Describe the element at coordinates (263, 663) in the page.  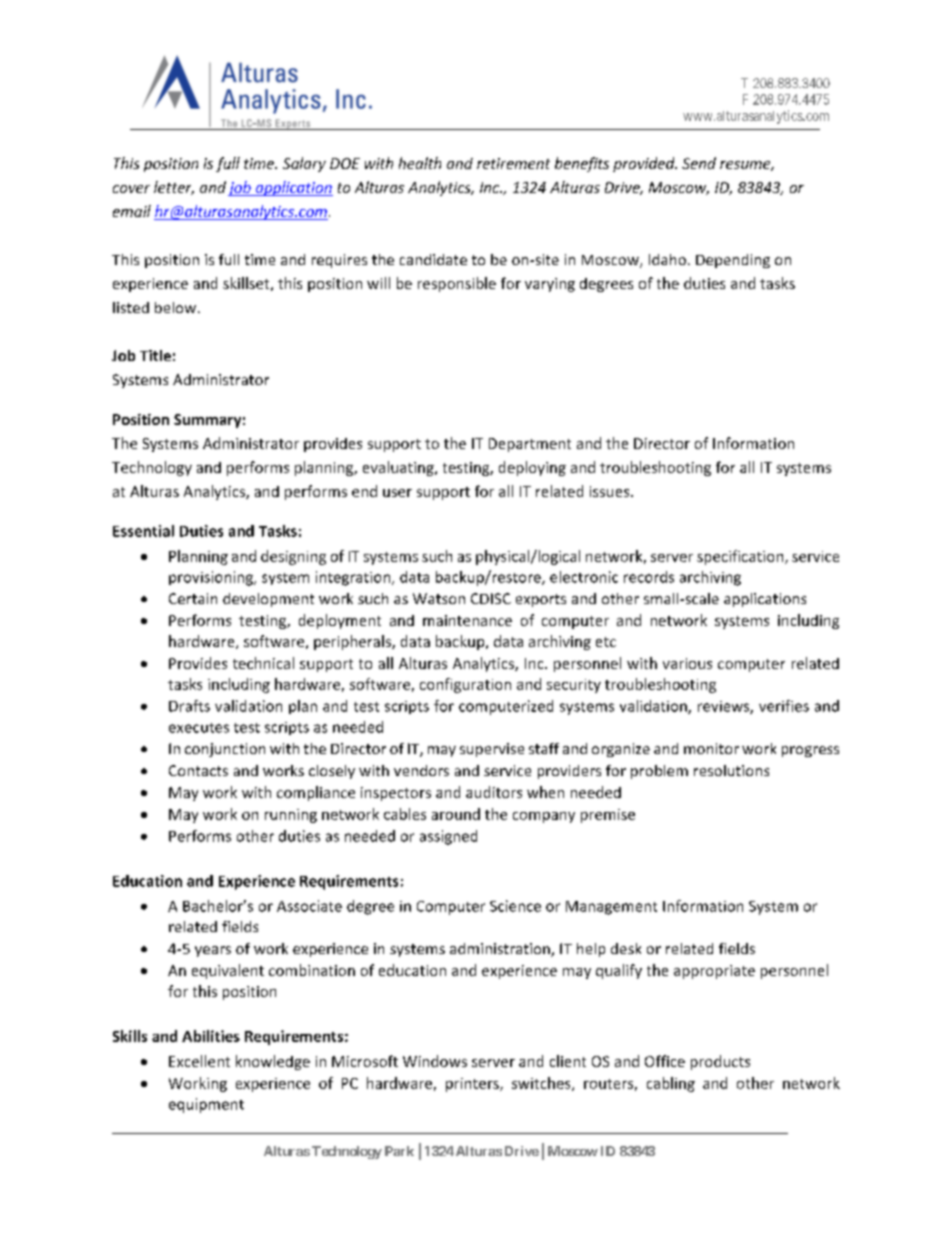
I see `technical` at that location.
